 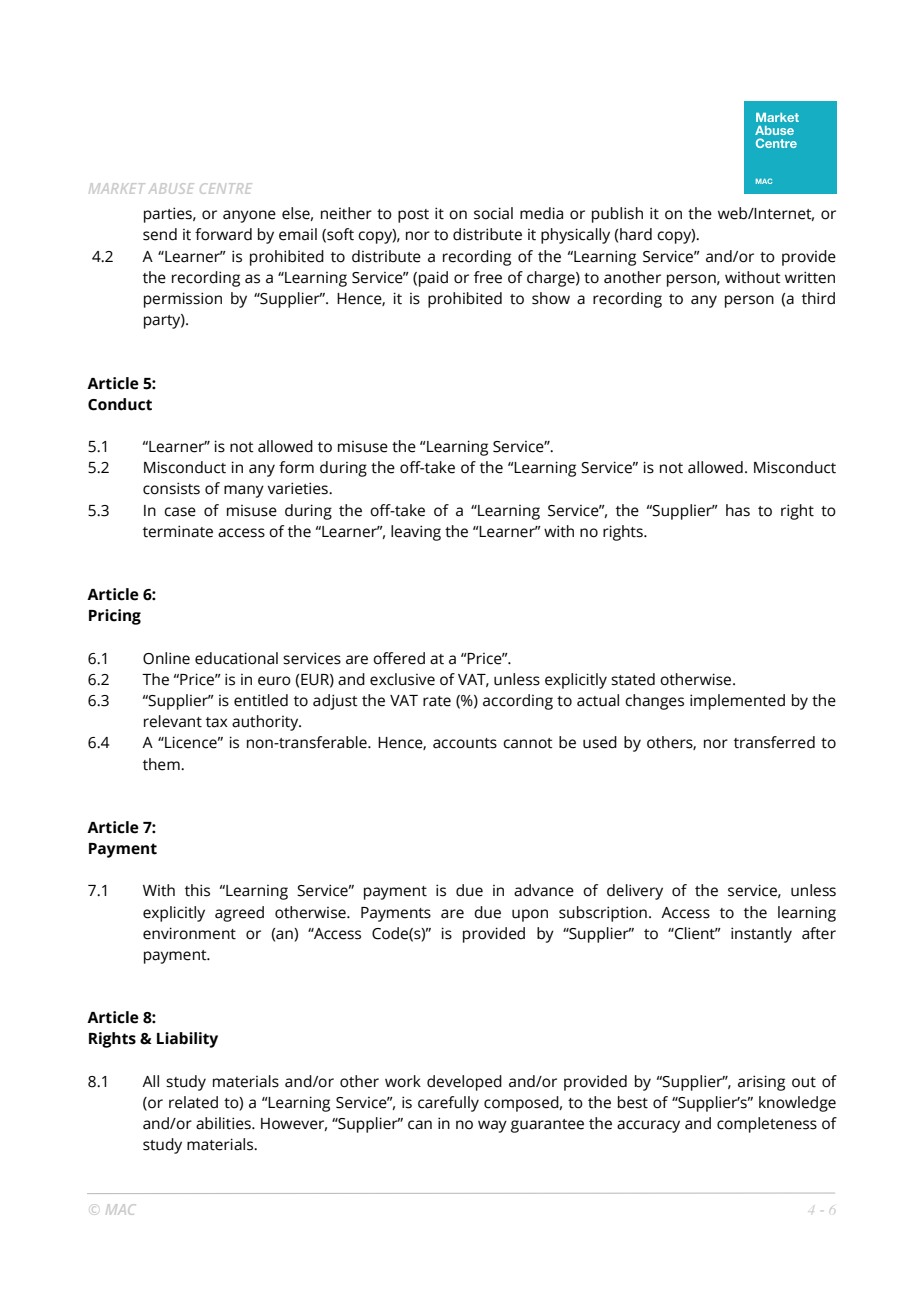 What do you see at coordinates (493, 213) in the screenshot?
I see `social` at bounding box center [493, 213].
